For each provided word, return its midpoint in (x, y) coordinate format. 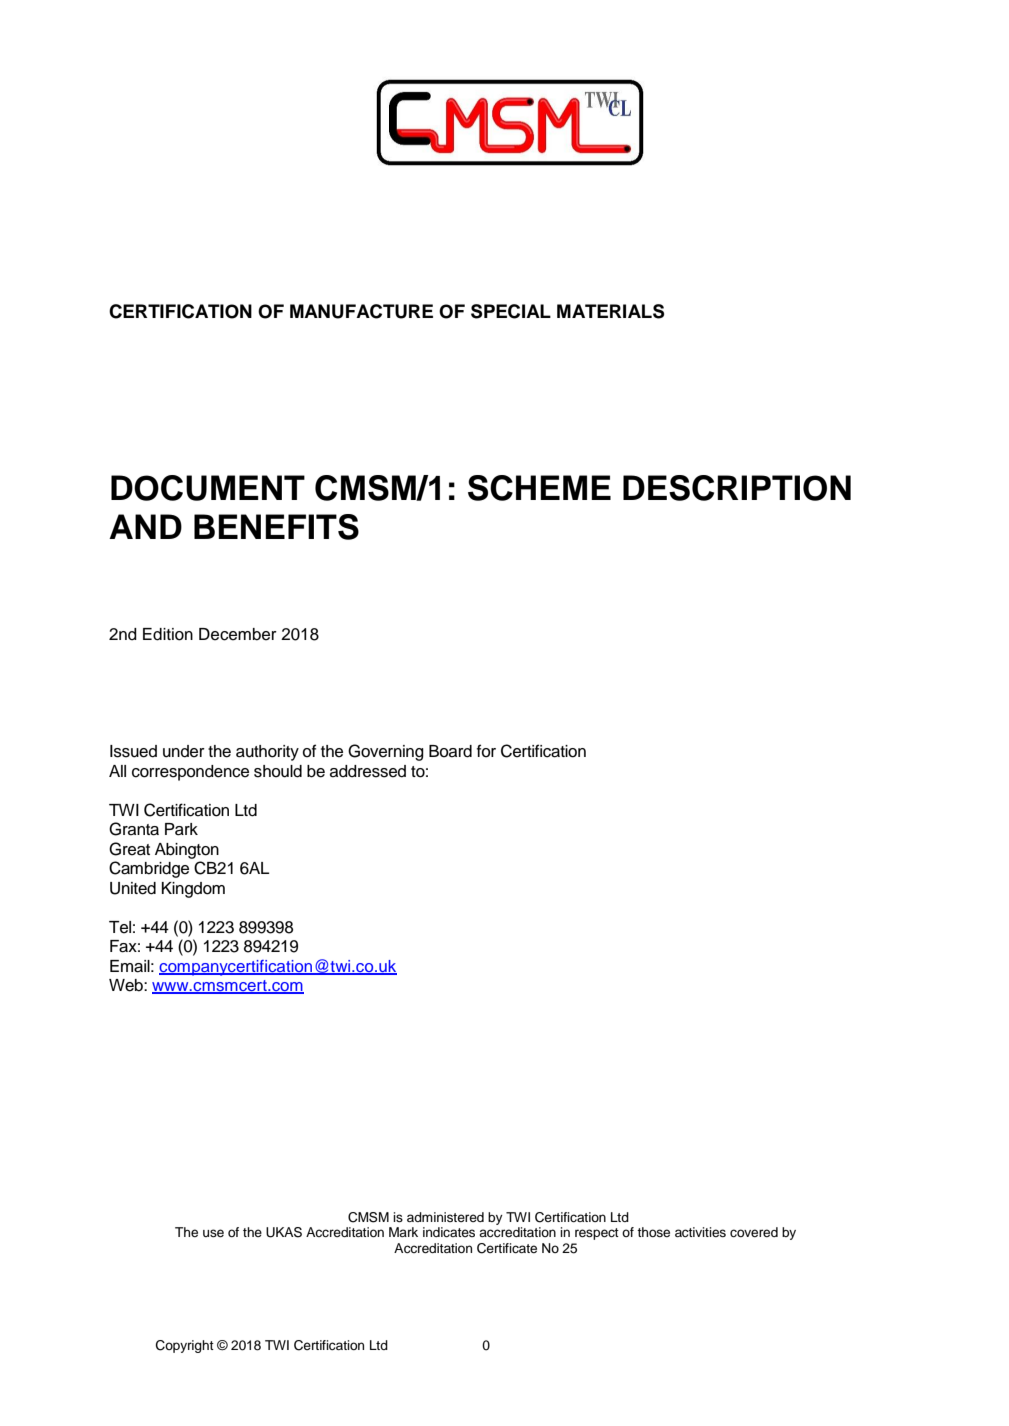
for (486, 751)
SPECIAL (511, 311)
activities (700, 1232)
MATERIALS (610, 311)
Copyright (185, 1346)
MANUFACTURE (361, 311)
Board (450, 751)
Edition (168, 634)
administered (445, 1217)
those (653, 1232)
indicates (449, 1232)
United (133, 888)
